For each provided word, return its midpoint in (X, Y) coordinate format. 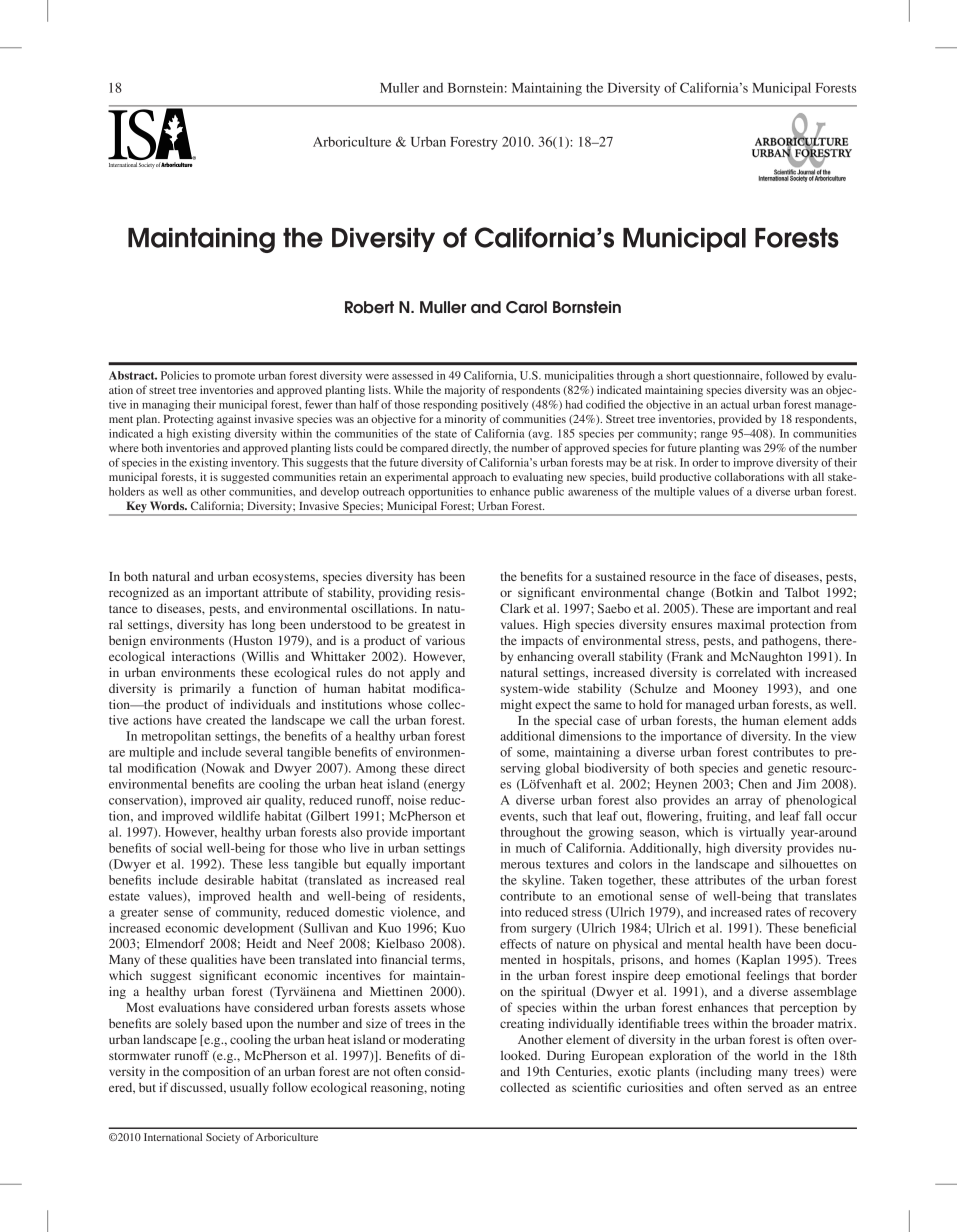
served (765, 1087)
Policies (180, 375)
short (678, 375)
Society (223, 1138)
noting (448, 1088)
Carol (526, 307)
